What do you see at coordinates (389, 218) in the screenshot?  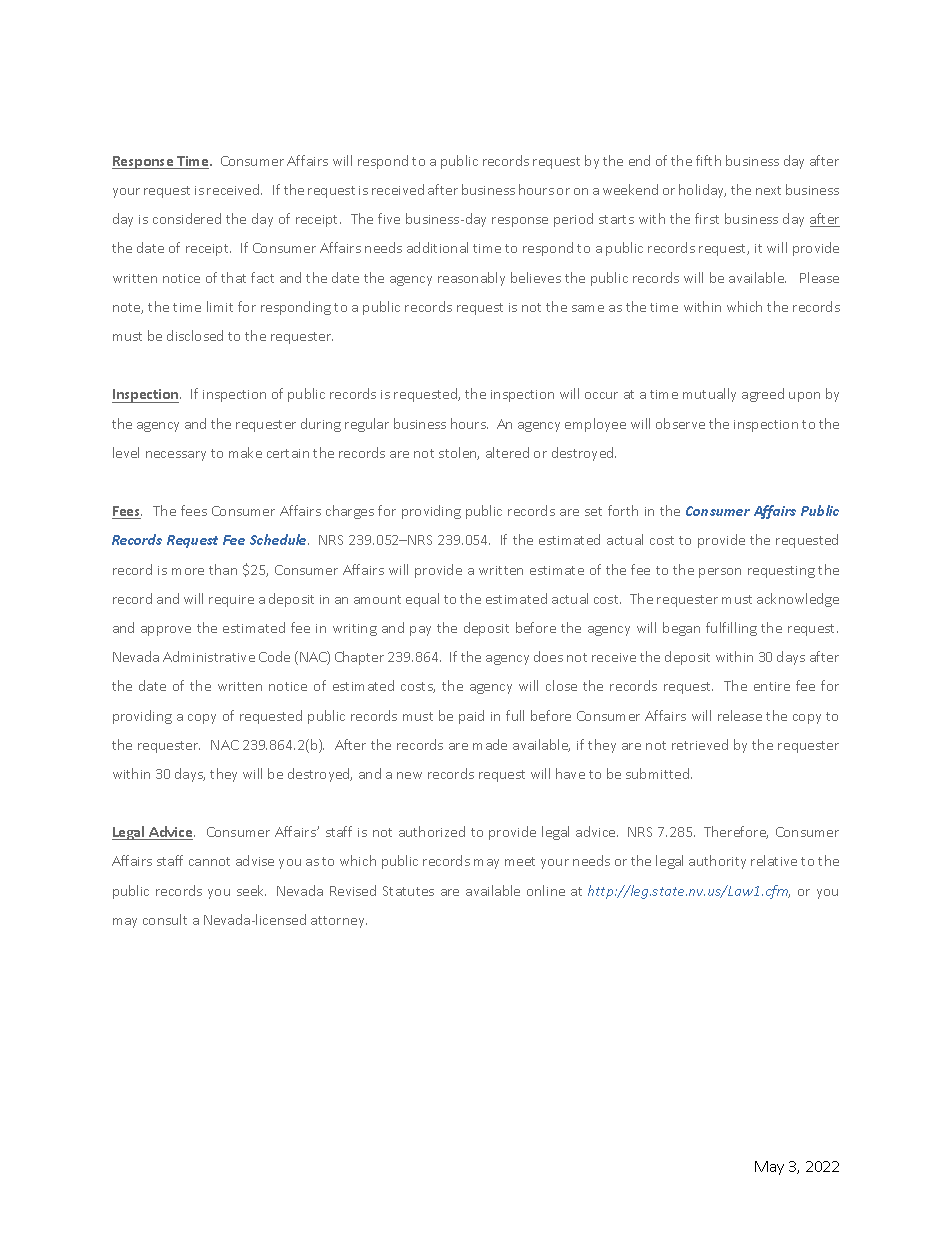 I see `five` at bounding box center [389, 218].
